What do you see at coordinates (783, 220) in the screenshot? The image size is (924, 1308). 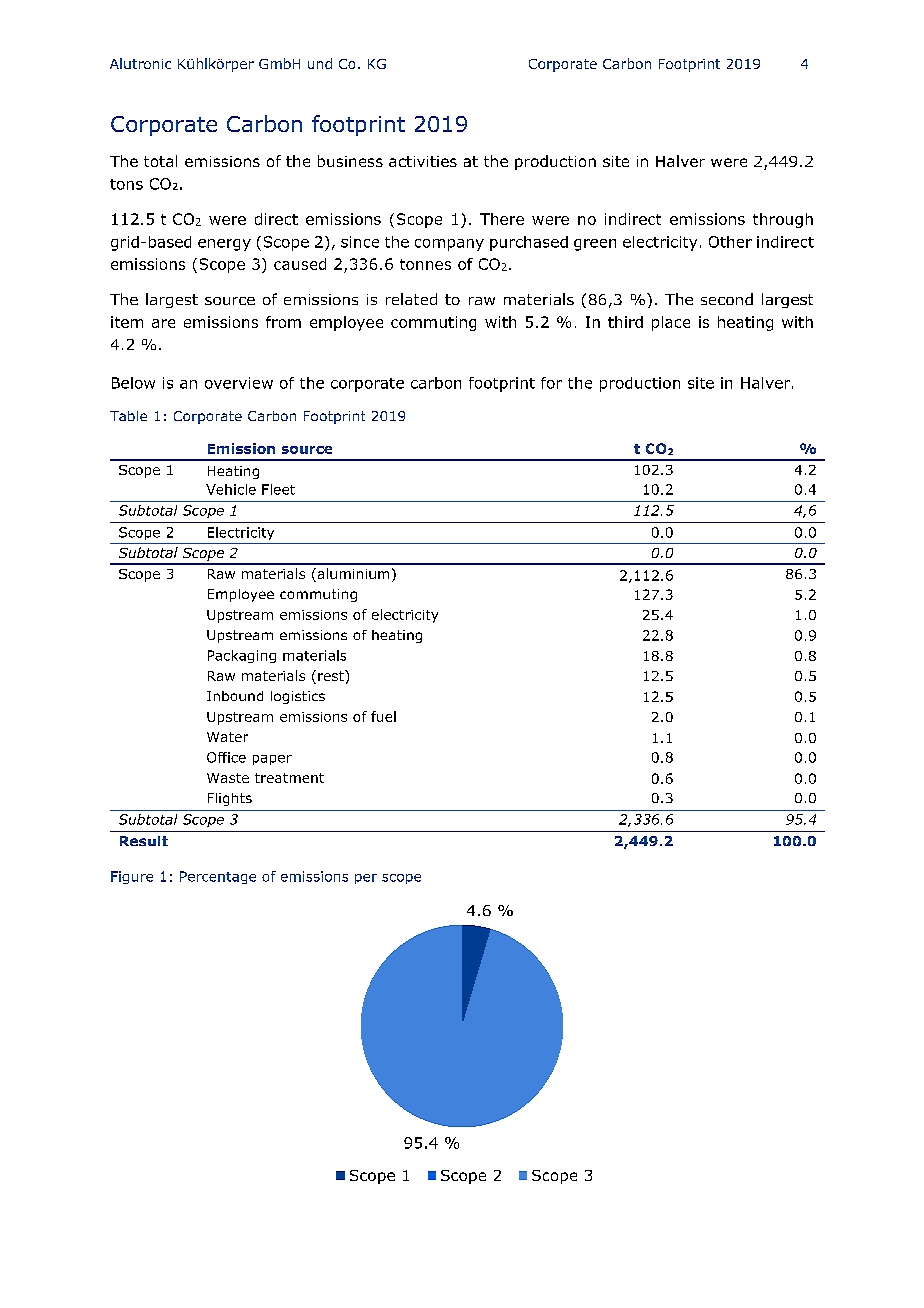 I see `through` at bounding box center [783, 220].
